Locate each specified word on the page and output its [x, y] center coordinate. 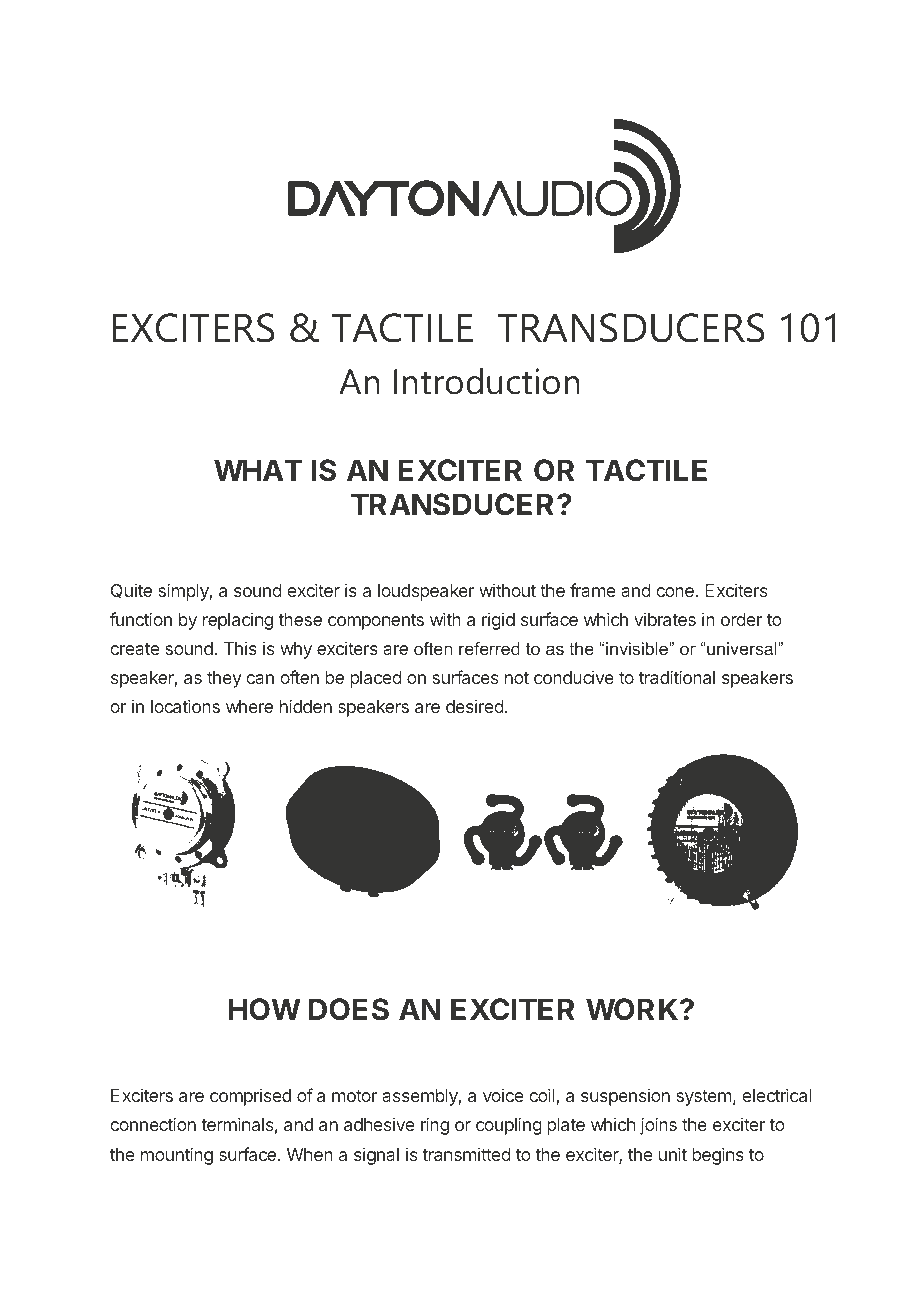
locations [185, 706]
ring [435, 1126]
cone [675, 592]
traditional [677, 677]
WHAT [258, 470]
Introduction [487, 381]
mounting [177, 1156]
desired [475, 706]
